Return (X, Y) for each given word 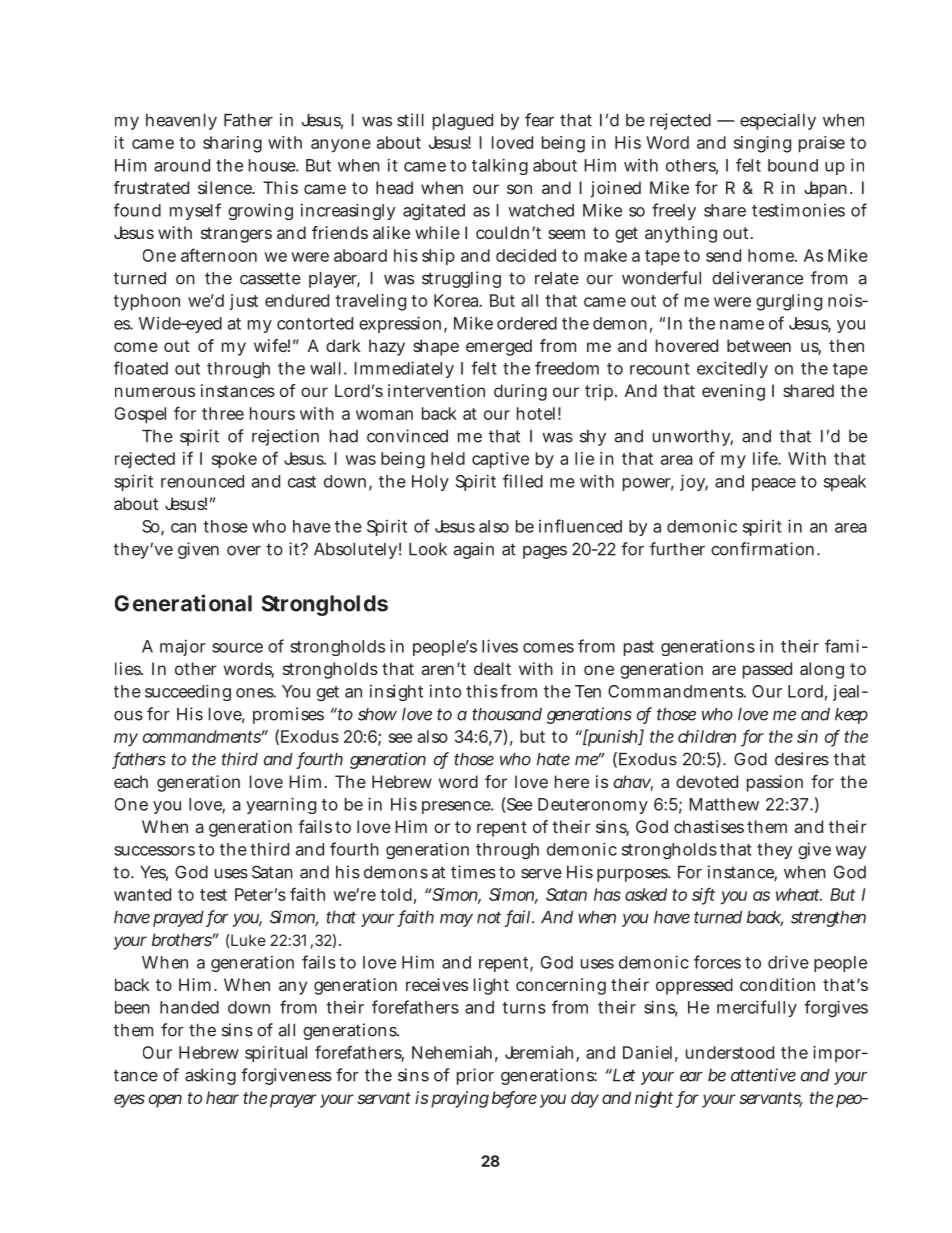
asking (210, 1076)
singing (762, 144)
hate (553, 759)
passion (775, 783)
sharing (232, 144)
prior (475, 1076)
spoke (234, 460)
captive (500, 460)
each (131, 781)
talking (500, 166)
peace (774, 484)
